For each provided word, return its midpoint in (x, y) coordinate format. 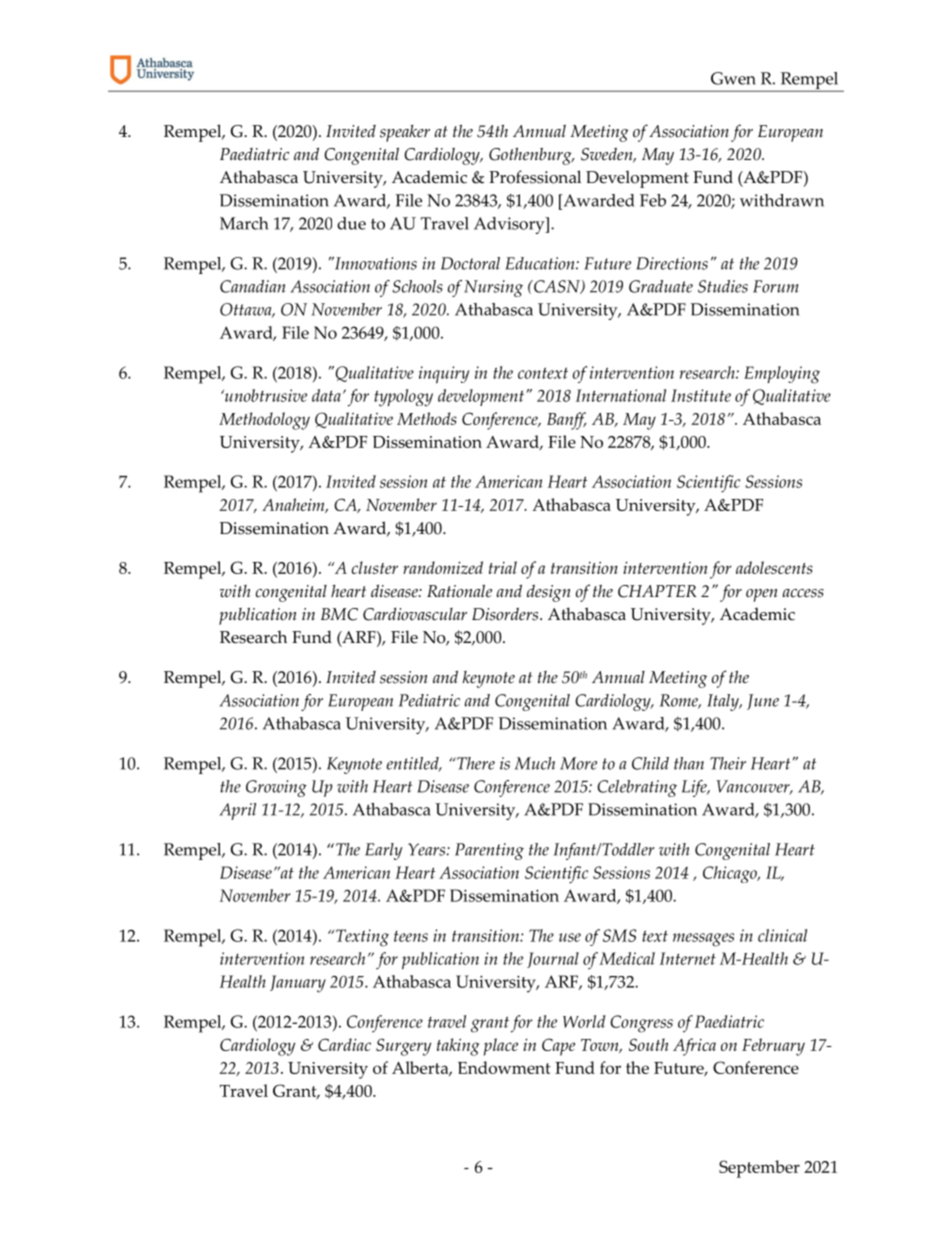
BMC (339, 614)
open (762, 595)
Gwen (733, 78)
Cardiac (344, 1044)
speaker (405, 133)
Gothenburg (531, 156)
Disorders (506, 614)
